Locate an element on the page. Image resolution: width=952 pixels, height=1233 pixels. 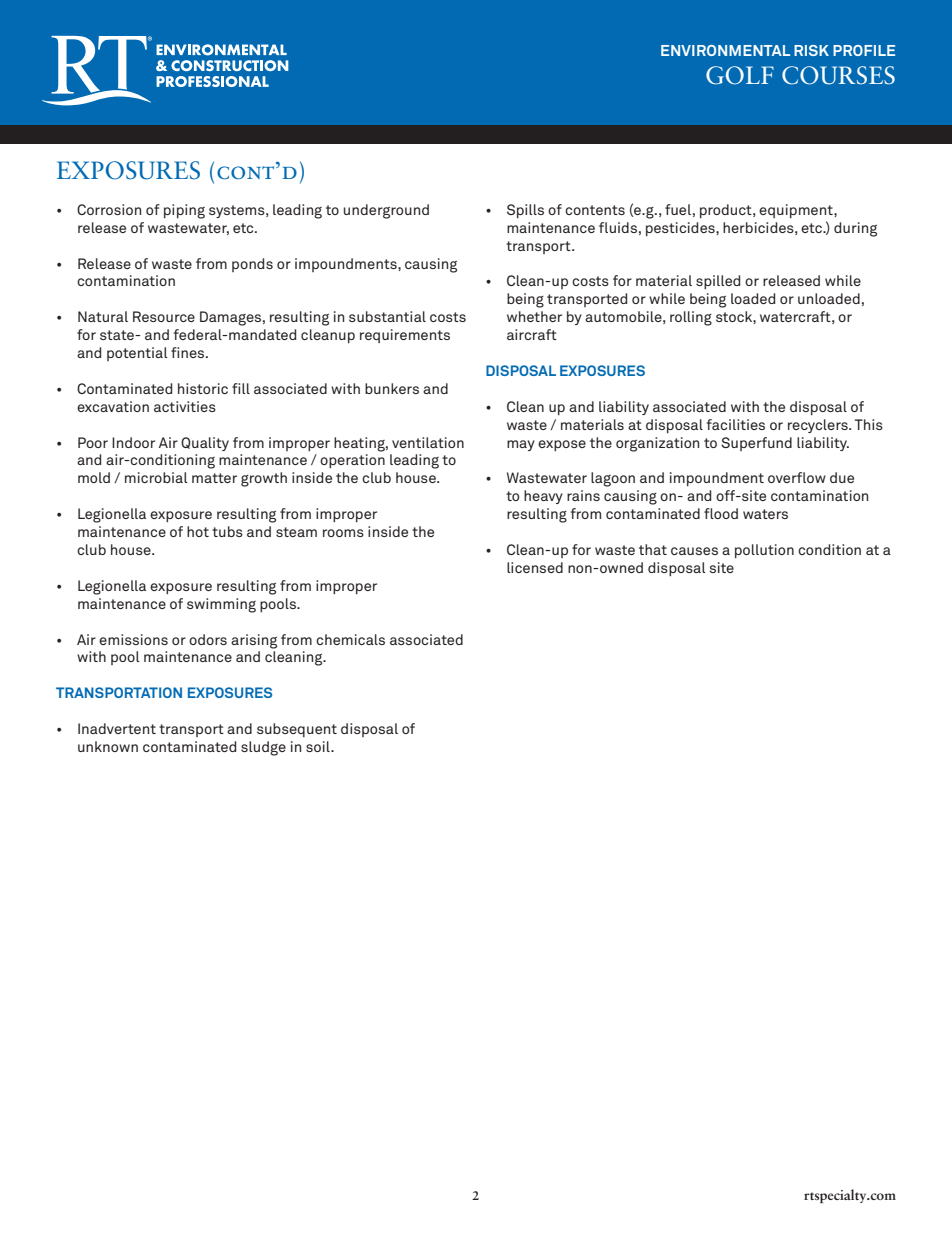
soil is located at coordinates (319, 746).
